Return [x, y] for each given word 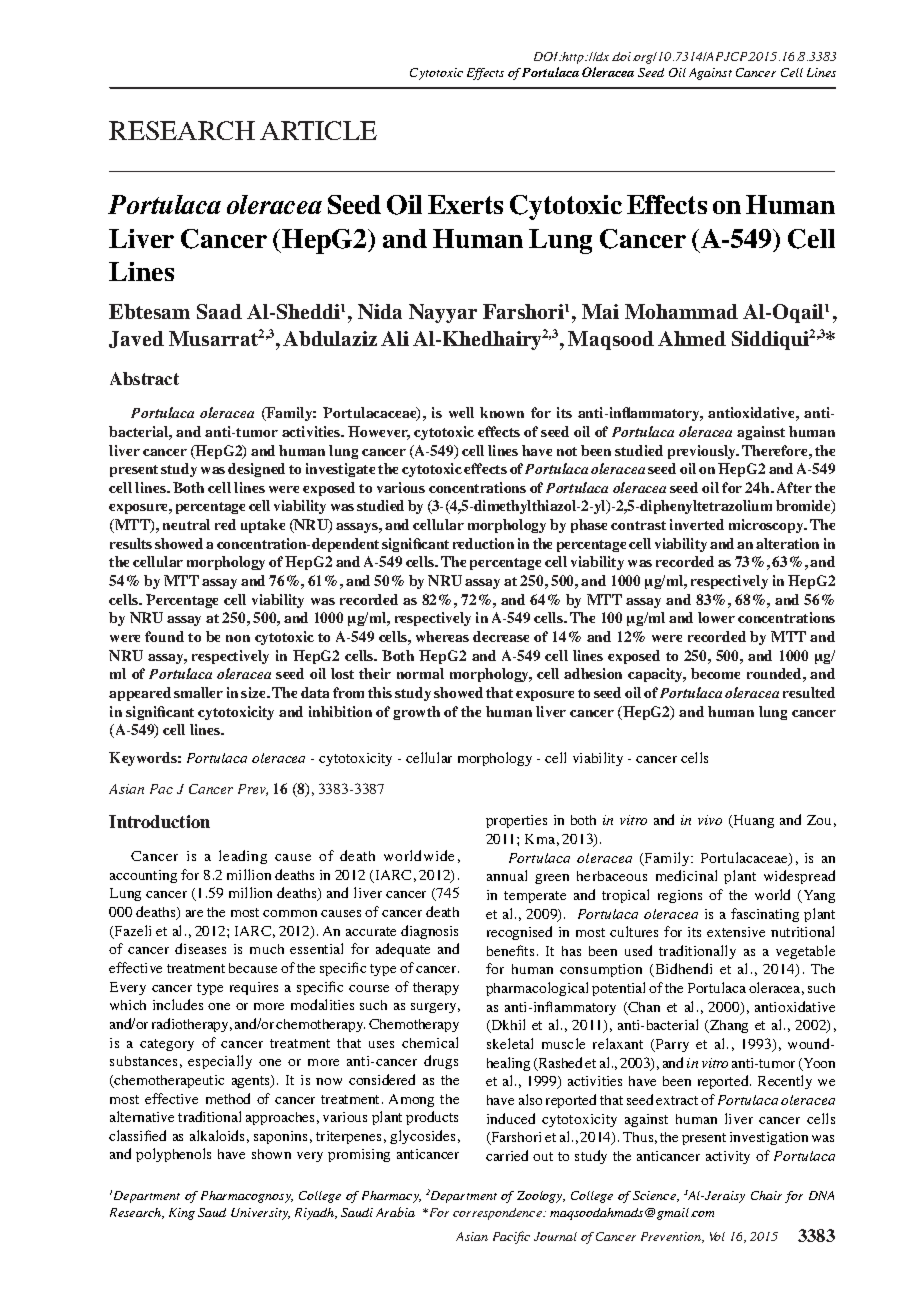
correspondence [498, 1214]
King [182, 1214]
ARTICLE [318, 130]
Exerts [465, 204]
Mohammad [681, 311]
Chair [766, 1195]
